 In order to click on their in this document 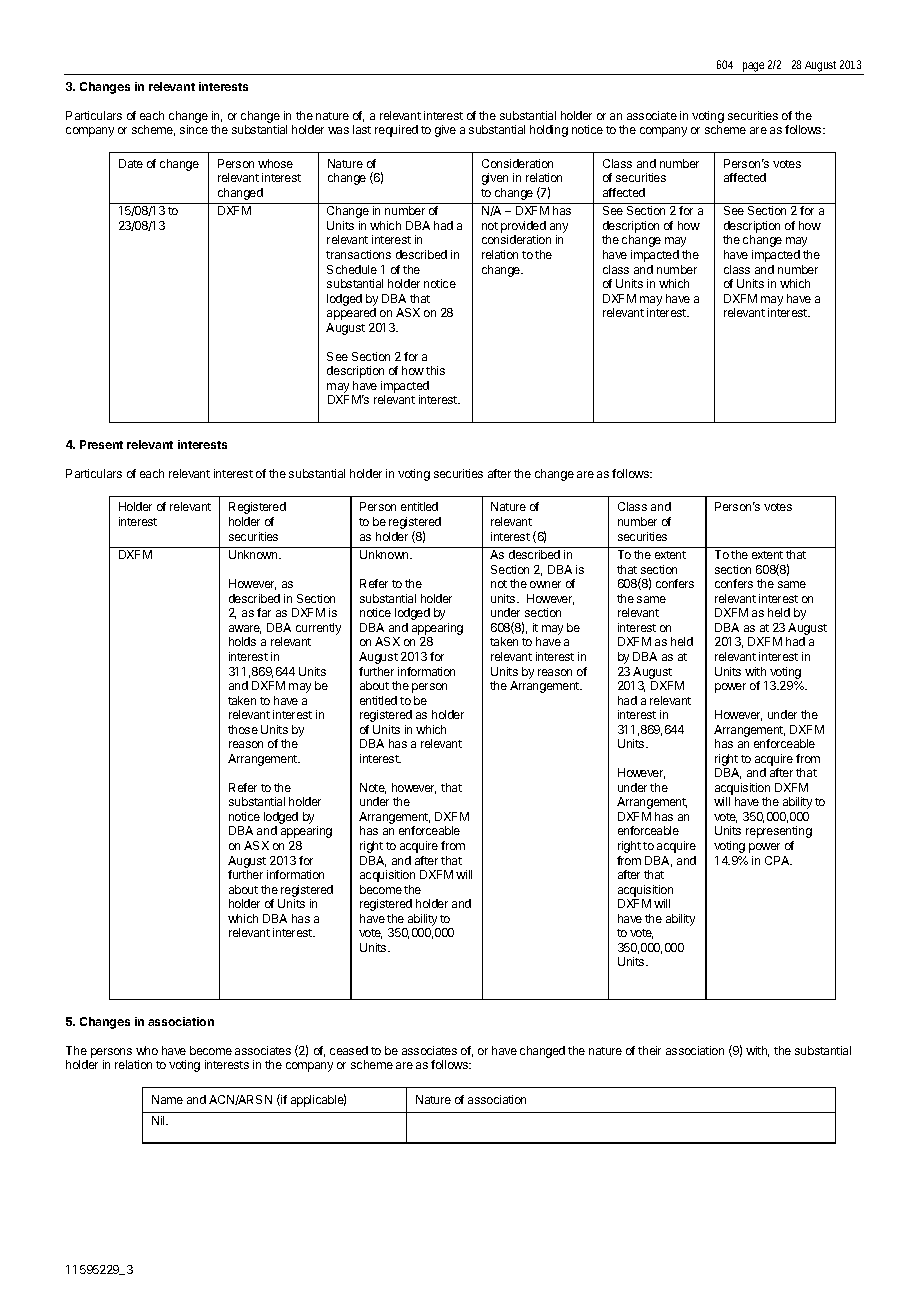, I will do `click(649, 1050)`.
